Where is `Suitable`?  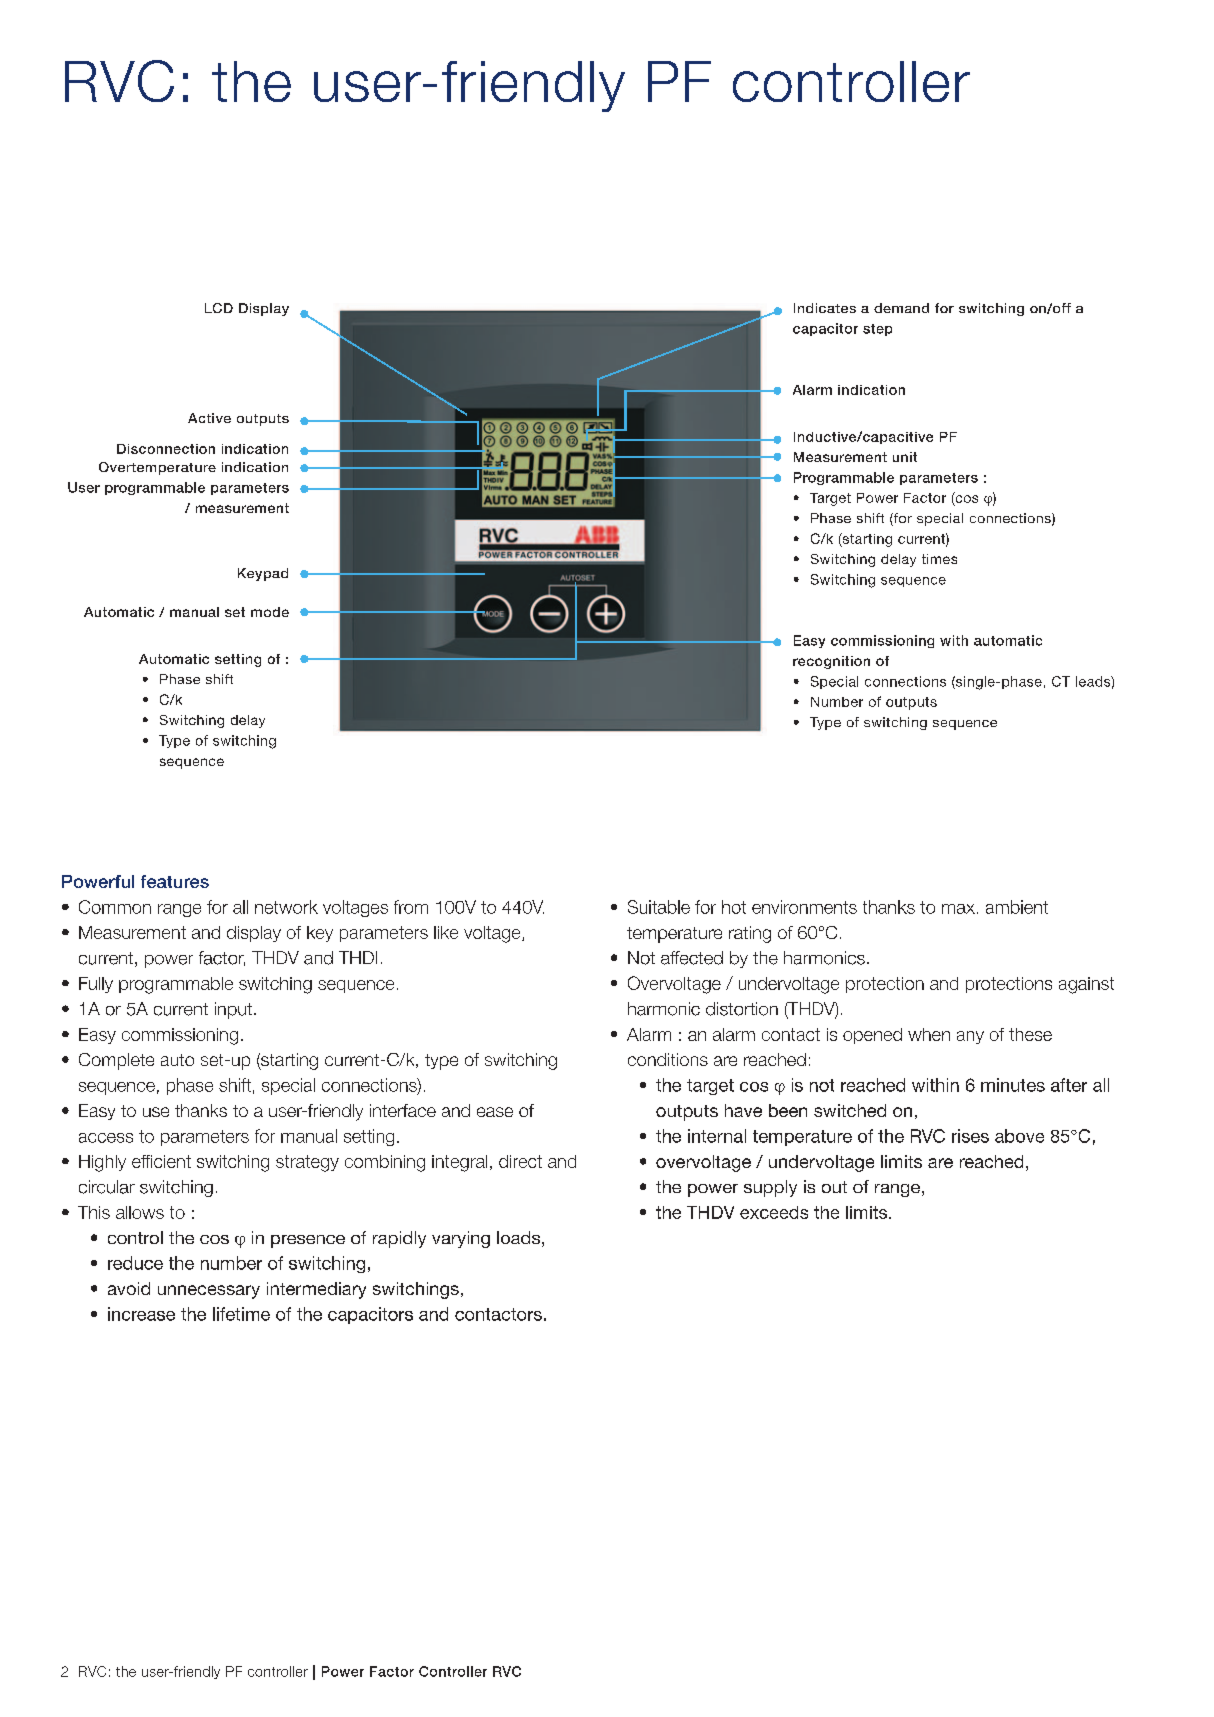 Suitable is located at coordinates (659, 907).
